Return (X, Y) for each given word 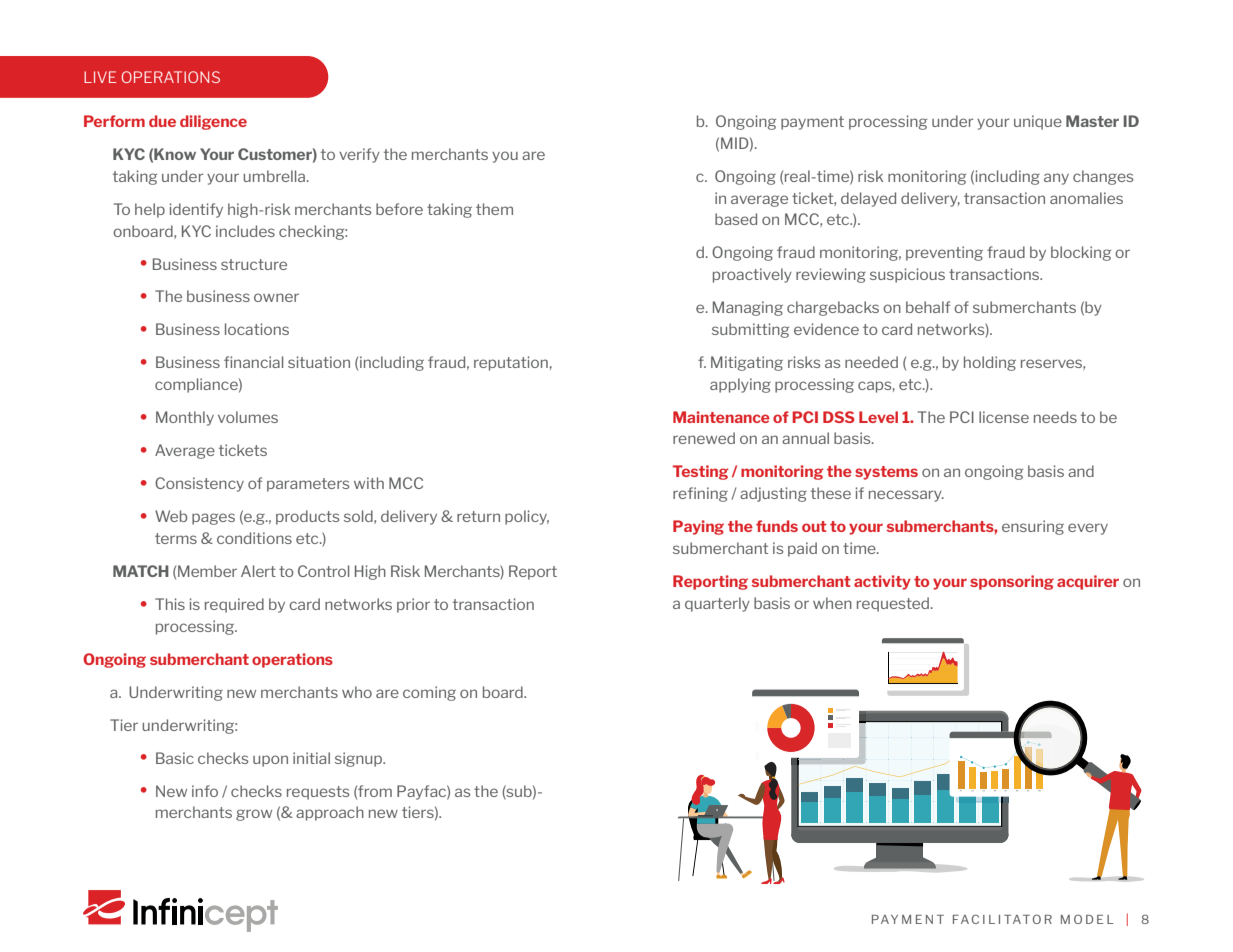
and (1081, 471)
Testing (700, 472)
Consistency (199, 484)
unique (1038, 122)
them (494, 209)
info (205, 791)
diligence (213, 122)
